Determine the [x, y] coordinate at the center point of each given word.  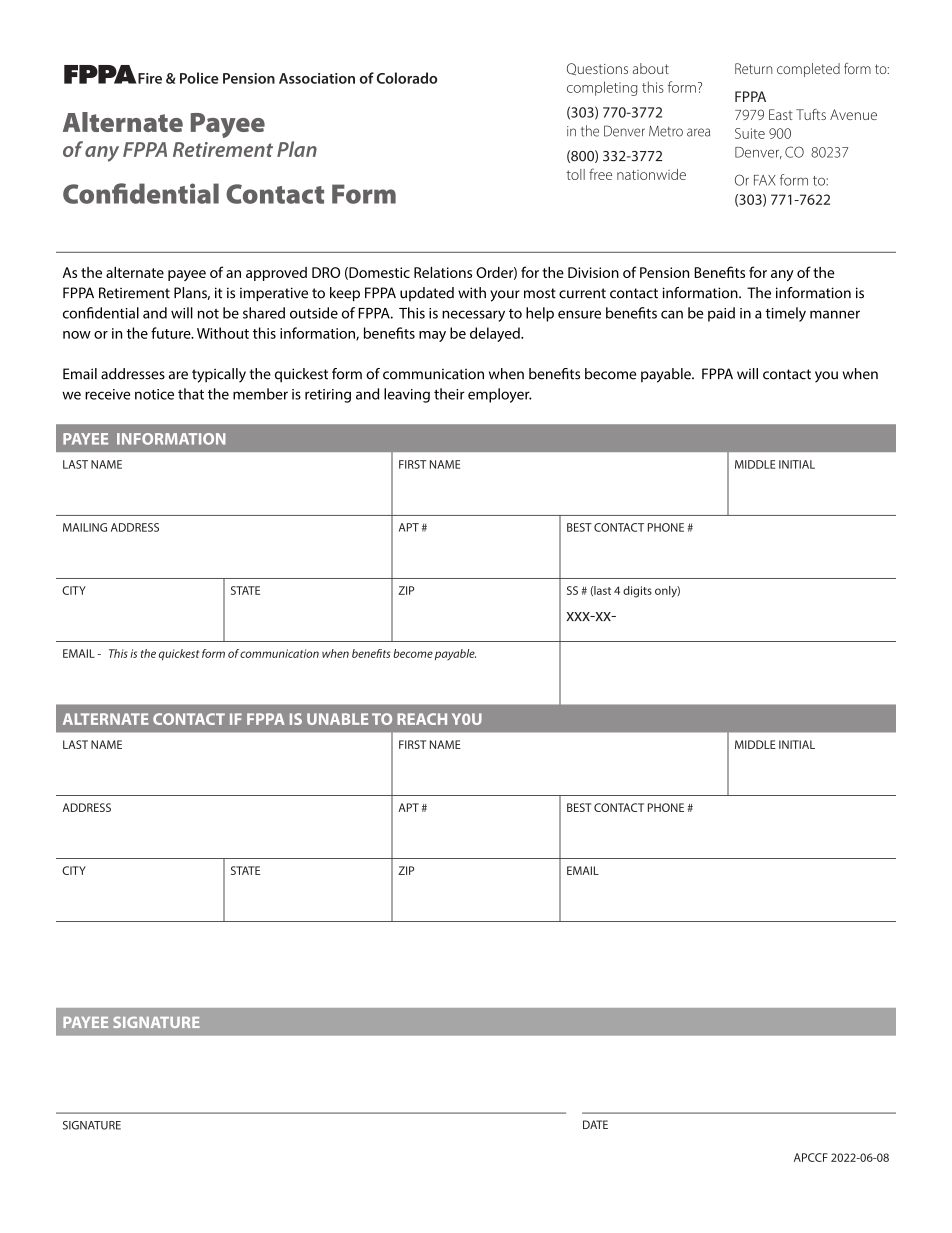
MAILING [85, 527]
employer [500, 395]
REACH [422, 719]
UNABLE [337, 719]
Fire [150, 78]
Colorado [407, 78]
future [172, 333]
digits [637, 592]
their [449, 394]
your [505, 296]
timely [785, 314]
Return [753, 68]
